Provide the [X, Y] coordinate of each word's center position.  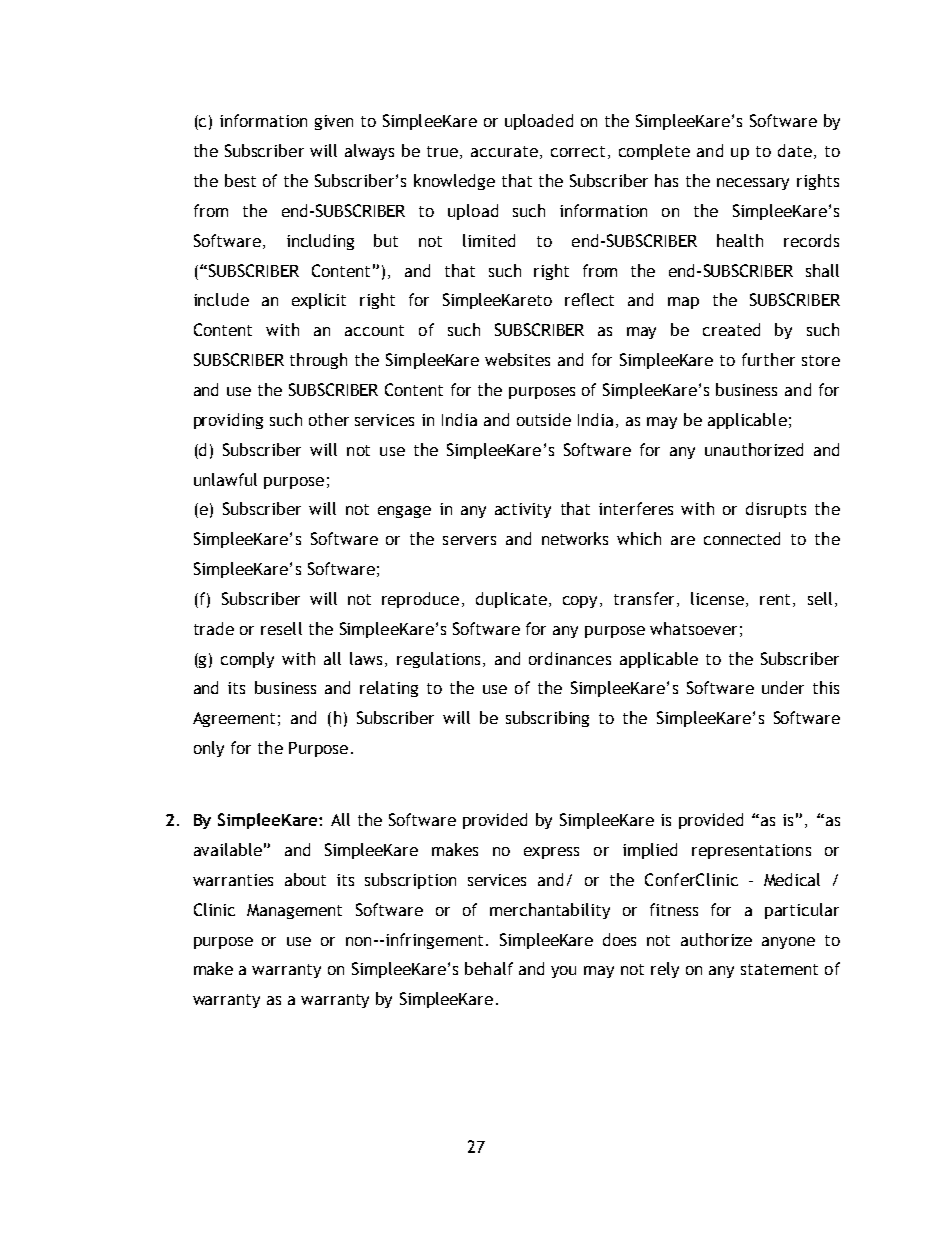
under [783, 687]
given [334, 122]
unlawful [225, 479]
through [318, 361]
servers [469, 540]
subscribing [547, 719]
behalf [489, 968]
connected [742, 538]
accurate [504, 151]
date [795, 150]
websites [517, 359]
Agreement [234, 719]
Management [294, 911]
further [768, 359]
